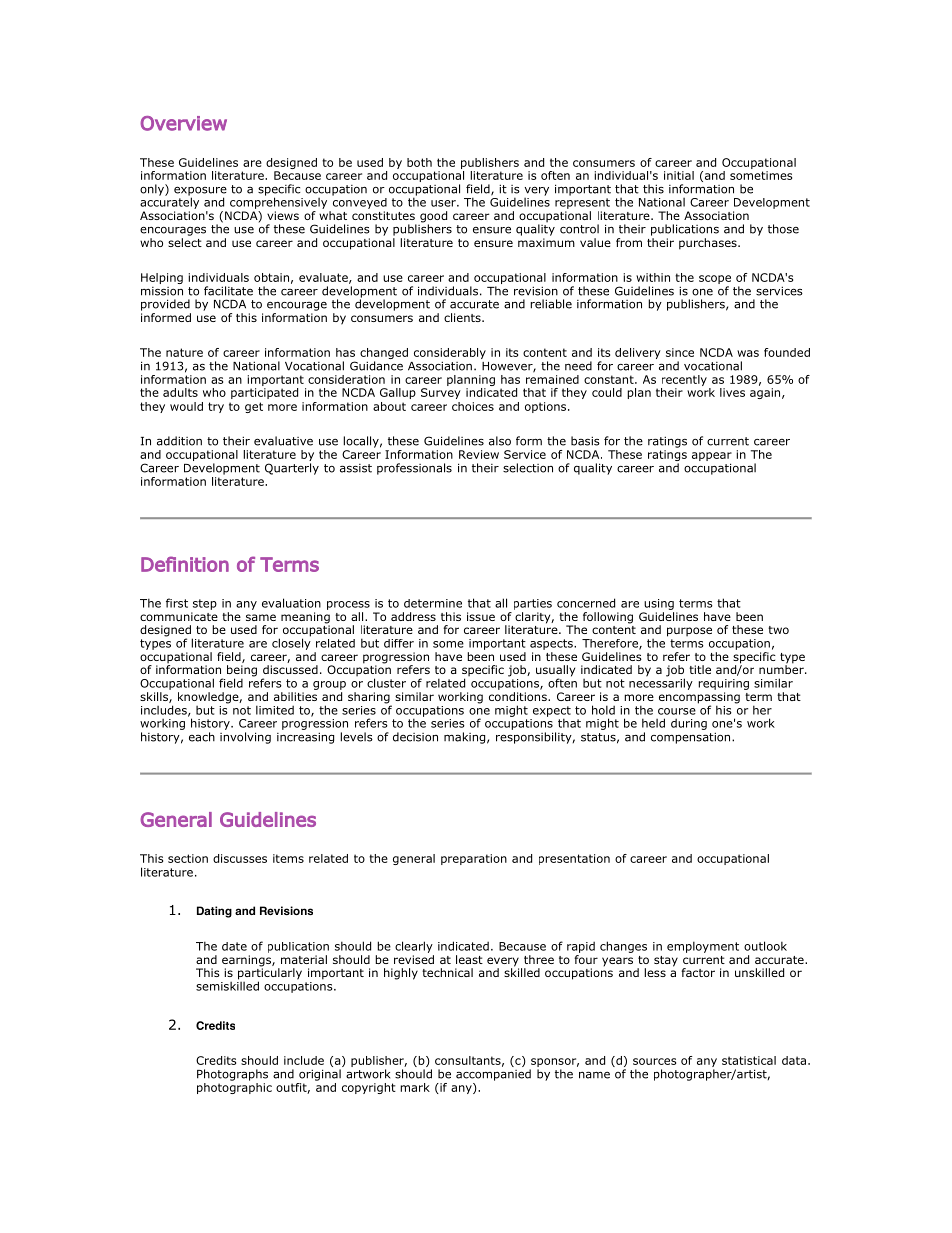 The height and width of the screenshot is (1233, 952). Describe the element at coordinates (232, 1075) in the screenshot. I see `Photographs` at that location.
